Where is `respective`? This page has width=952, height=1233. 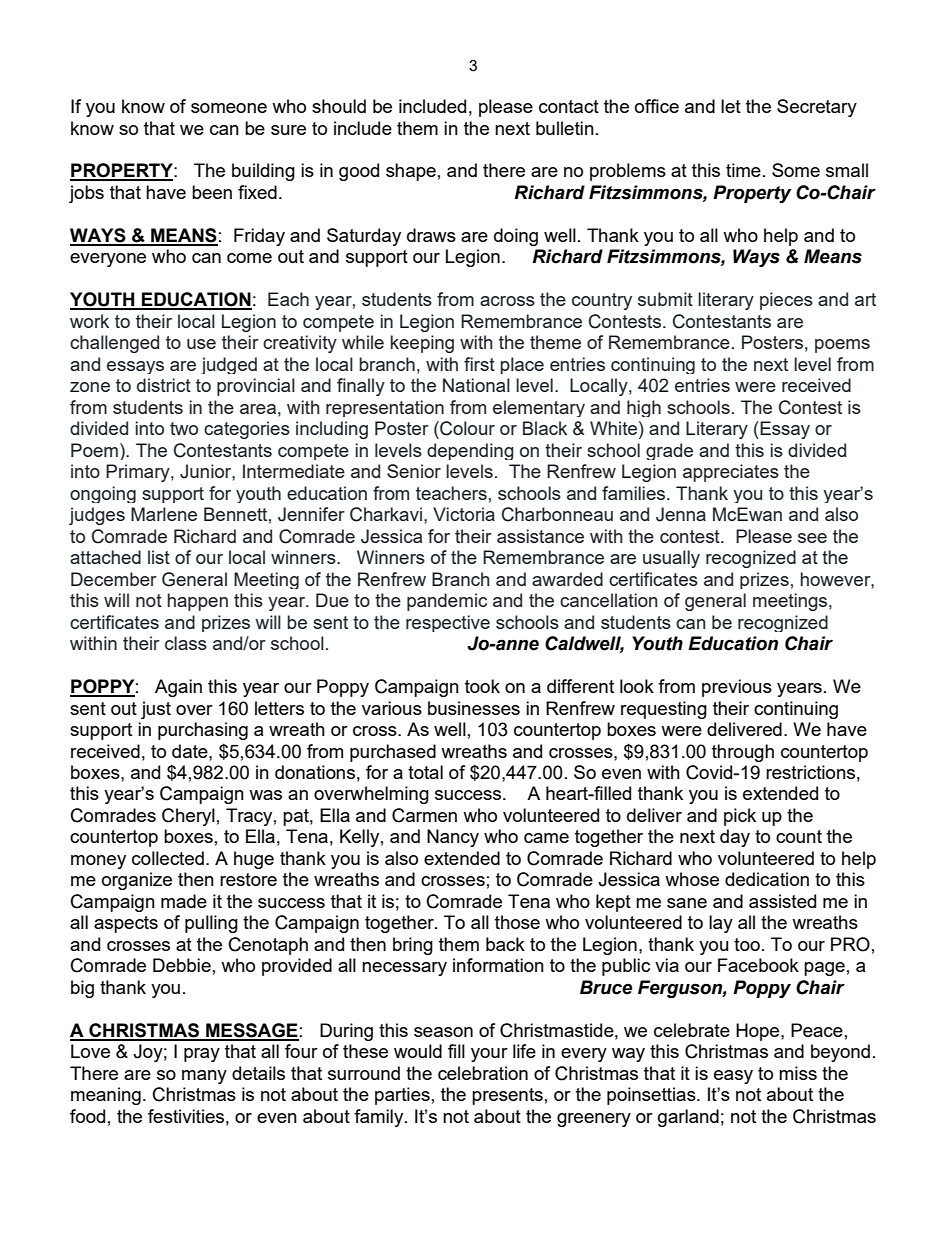
respective is located at coordinates (448, 623).
